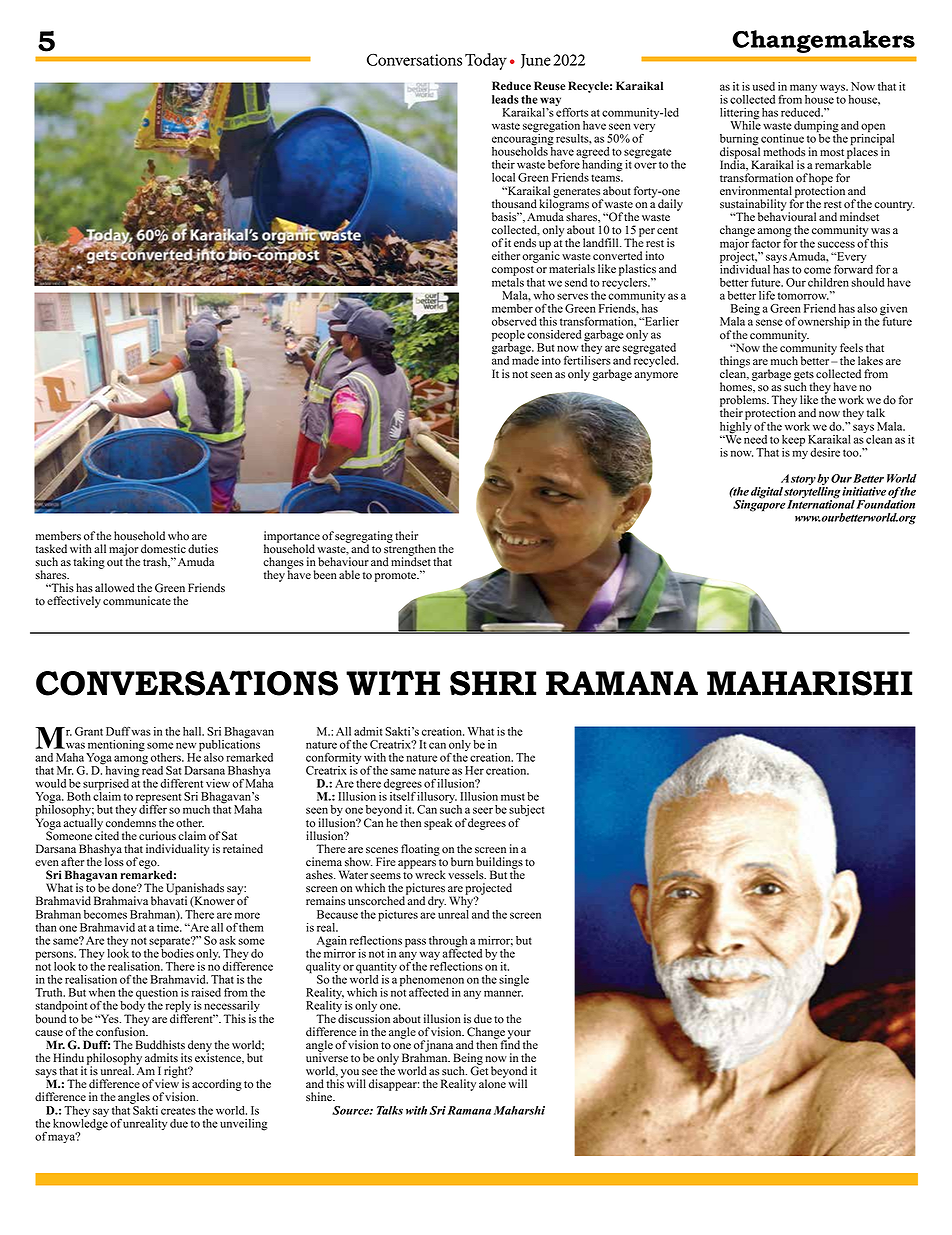 Image resolution: width=952 pixels, height=1235 pixels. I want to click on Singapore, so click(759, 505).
